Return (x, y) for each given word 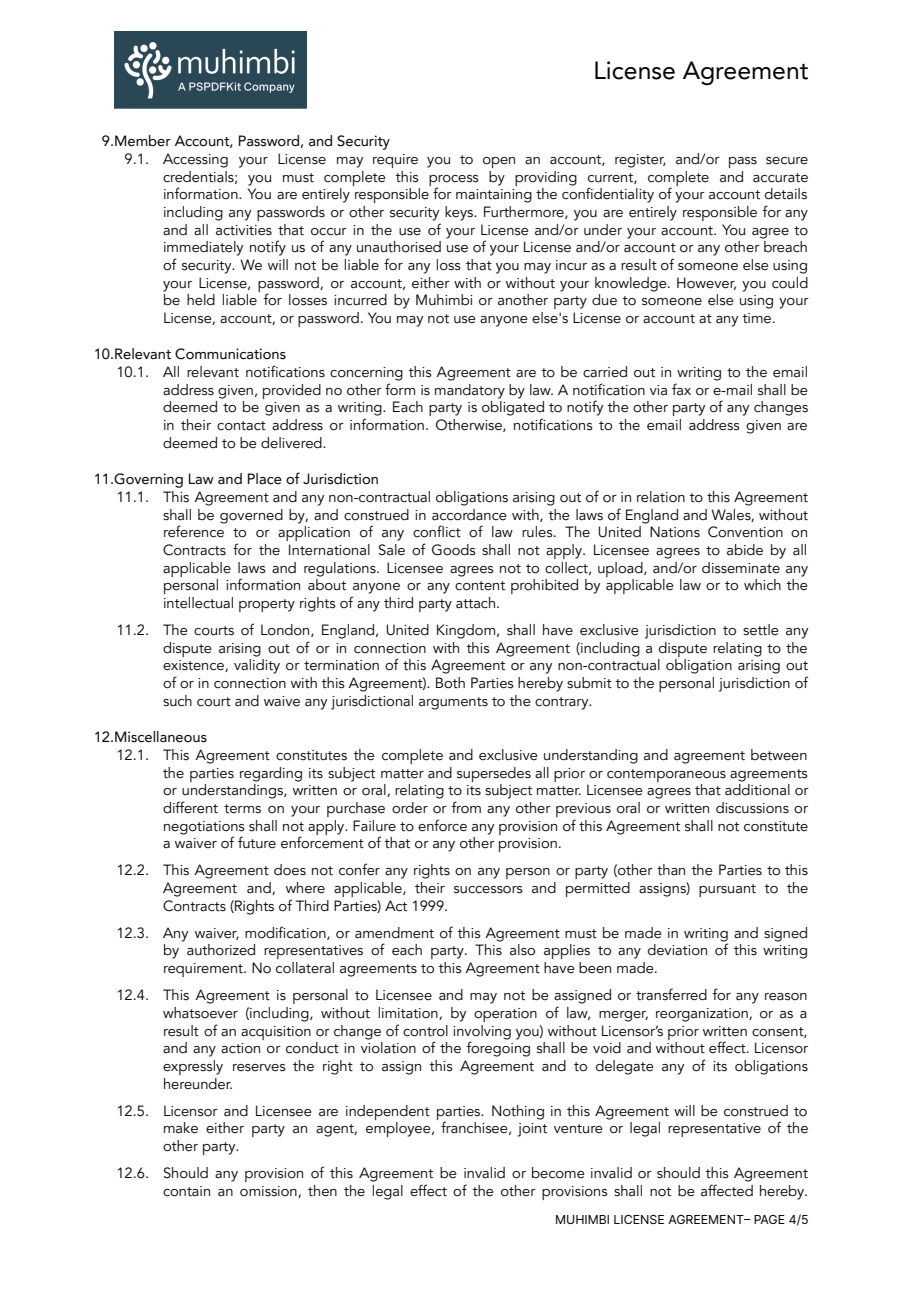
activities (244, 230)
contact (241, 426)
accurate (780, 178)
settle (761, 630)
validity (257, 666)
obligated (513, 408)
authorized (221, 950)
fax (681, 389)
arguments (453, 703)
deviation (677, 950)
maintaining (494, 196)
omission (269, 1192)
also (522, 950)
